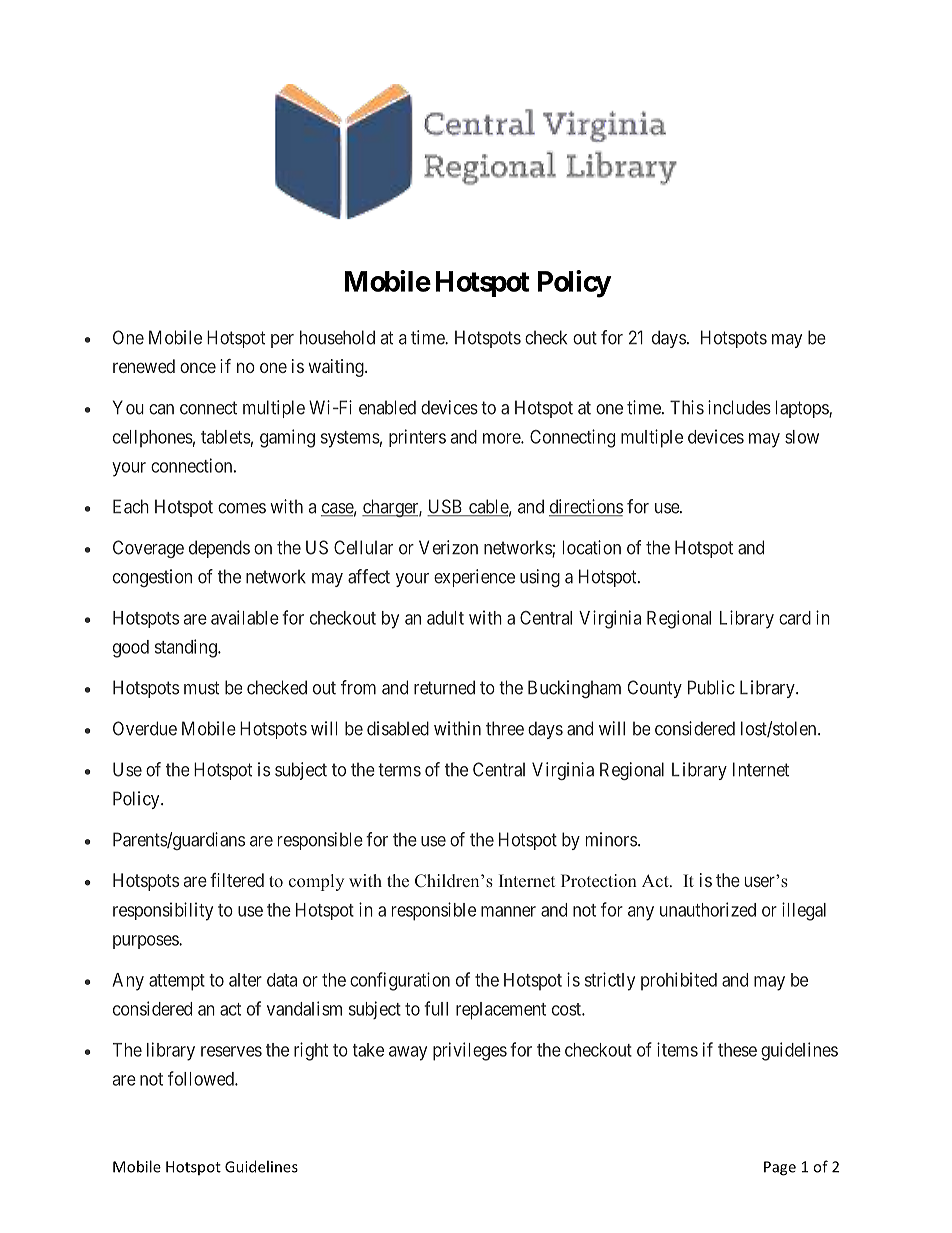 The height and width of the page is (1233, 952). Describe the element at coordinates (387, 407) in the page. I see `enabled` at that location.
